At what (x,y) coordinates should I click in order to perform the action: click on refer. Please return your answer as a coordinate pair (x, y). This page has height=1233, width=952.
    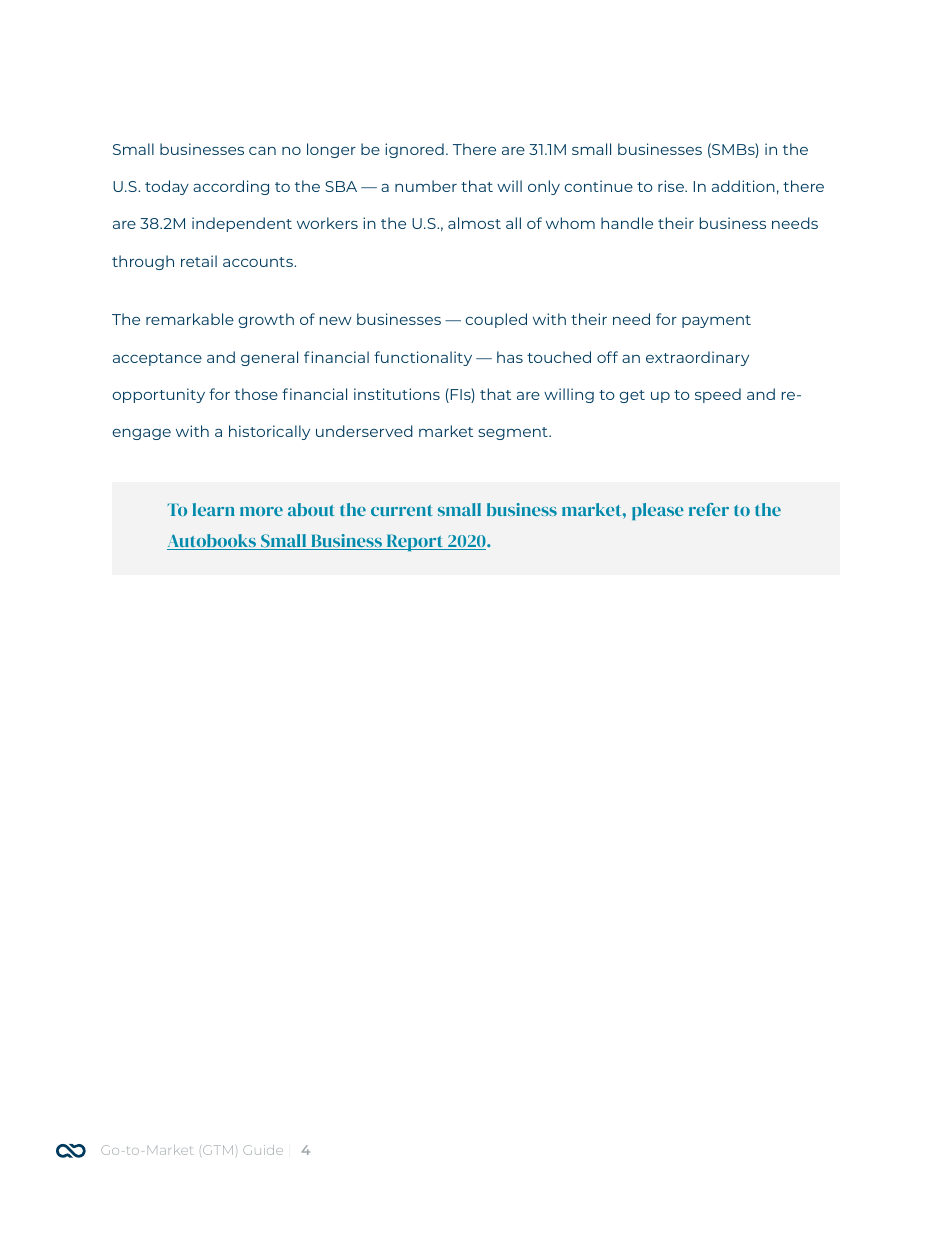
    Looking at the image, I should click on (709, 509).
